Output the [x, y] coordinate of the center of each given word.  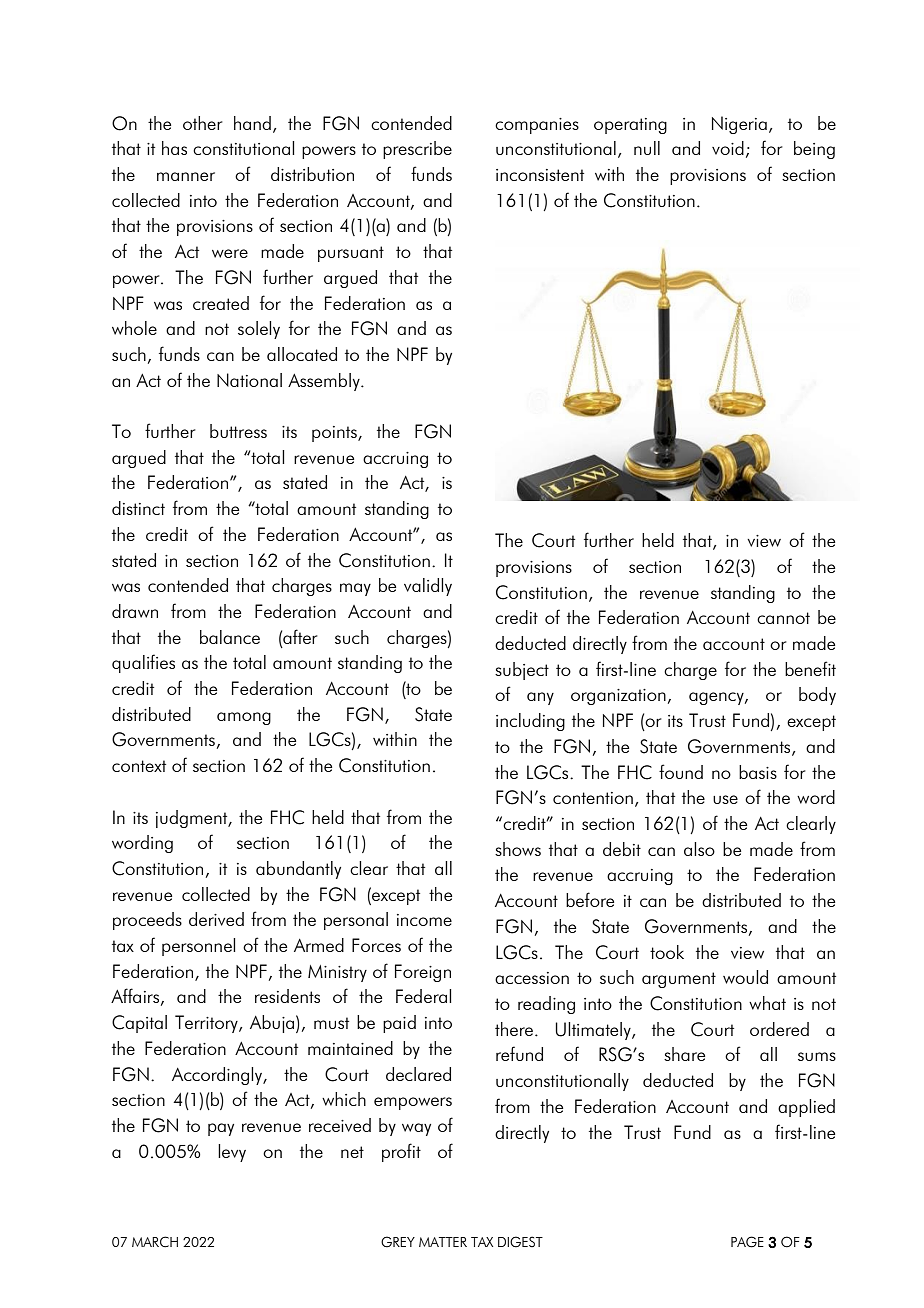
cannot [783, 618]
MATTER [443, 1242]
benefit [810, 668]
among [244, 718]
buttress [238, 431]
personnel [198, 947]
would [745, 977]
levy [232, 1153]
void [728, 148]
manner [186, 176]
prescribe [417, 150]
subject [522, 671]
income [424, 920]
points [335, 434]
